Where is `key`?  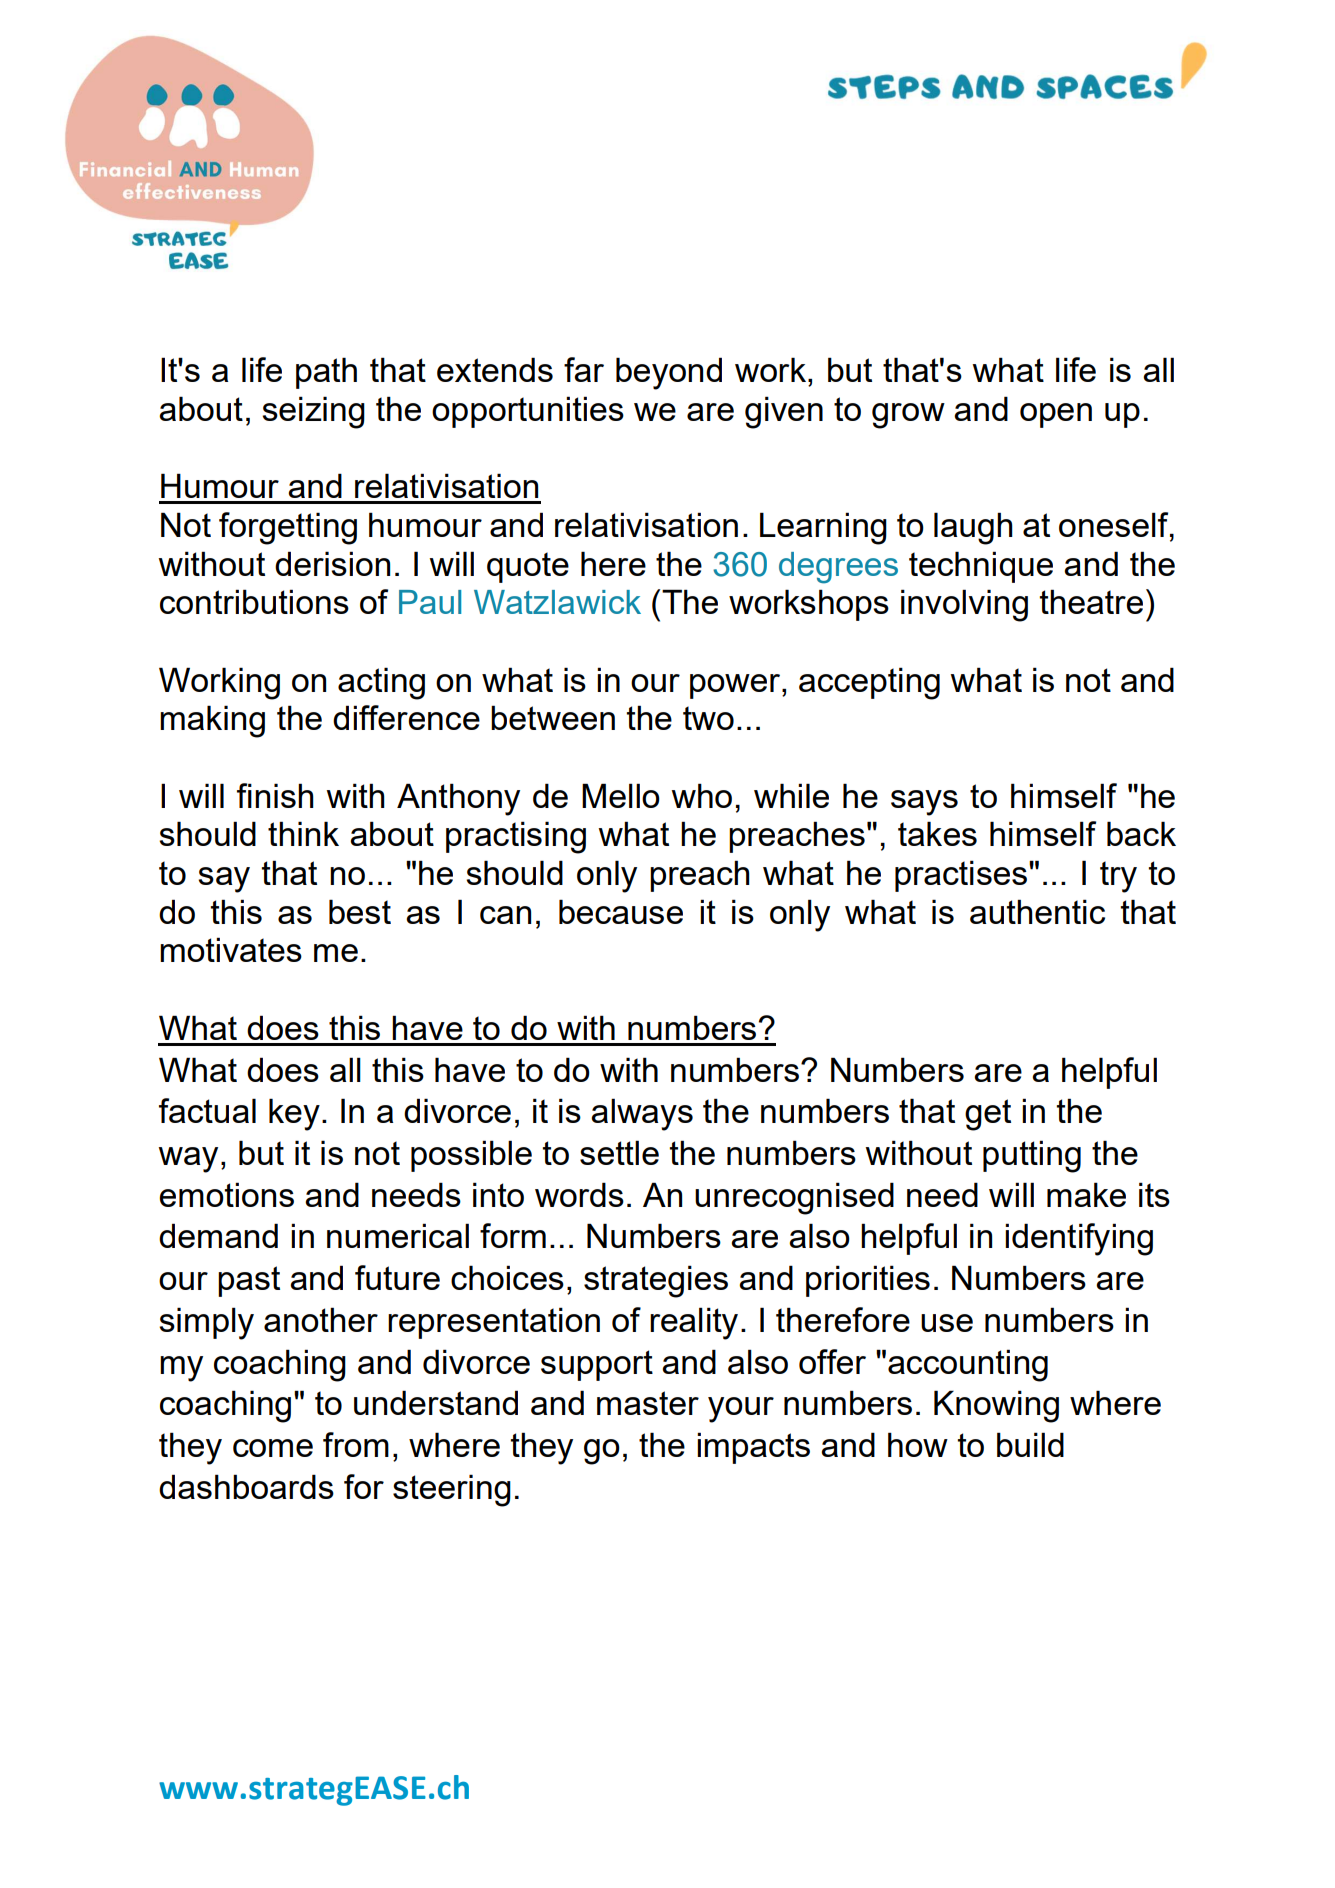
key is located at coordinates (294, 1114).
